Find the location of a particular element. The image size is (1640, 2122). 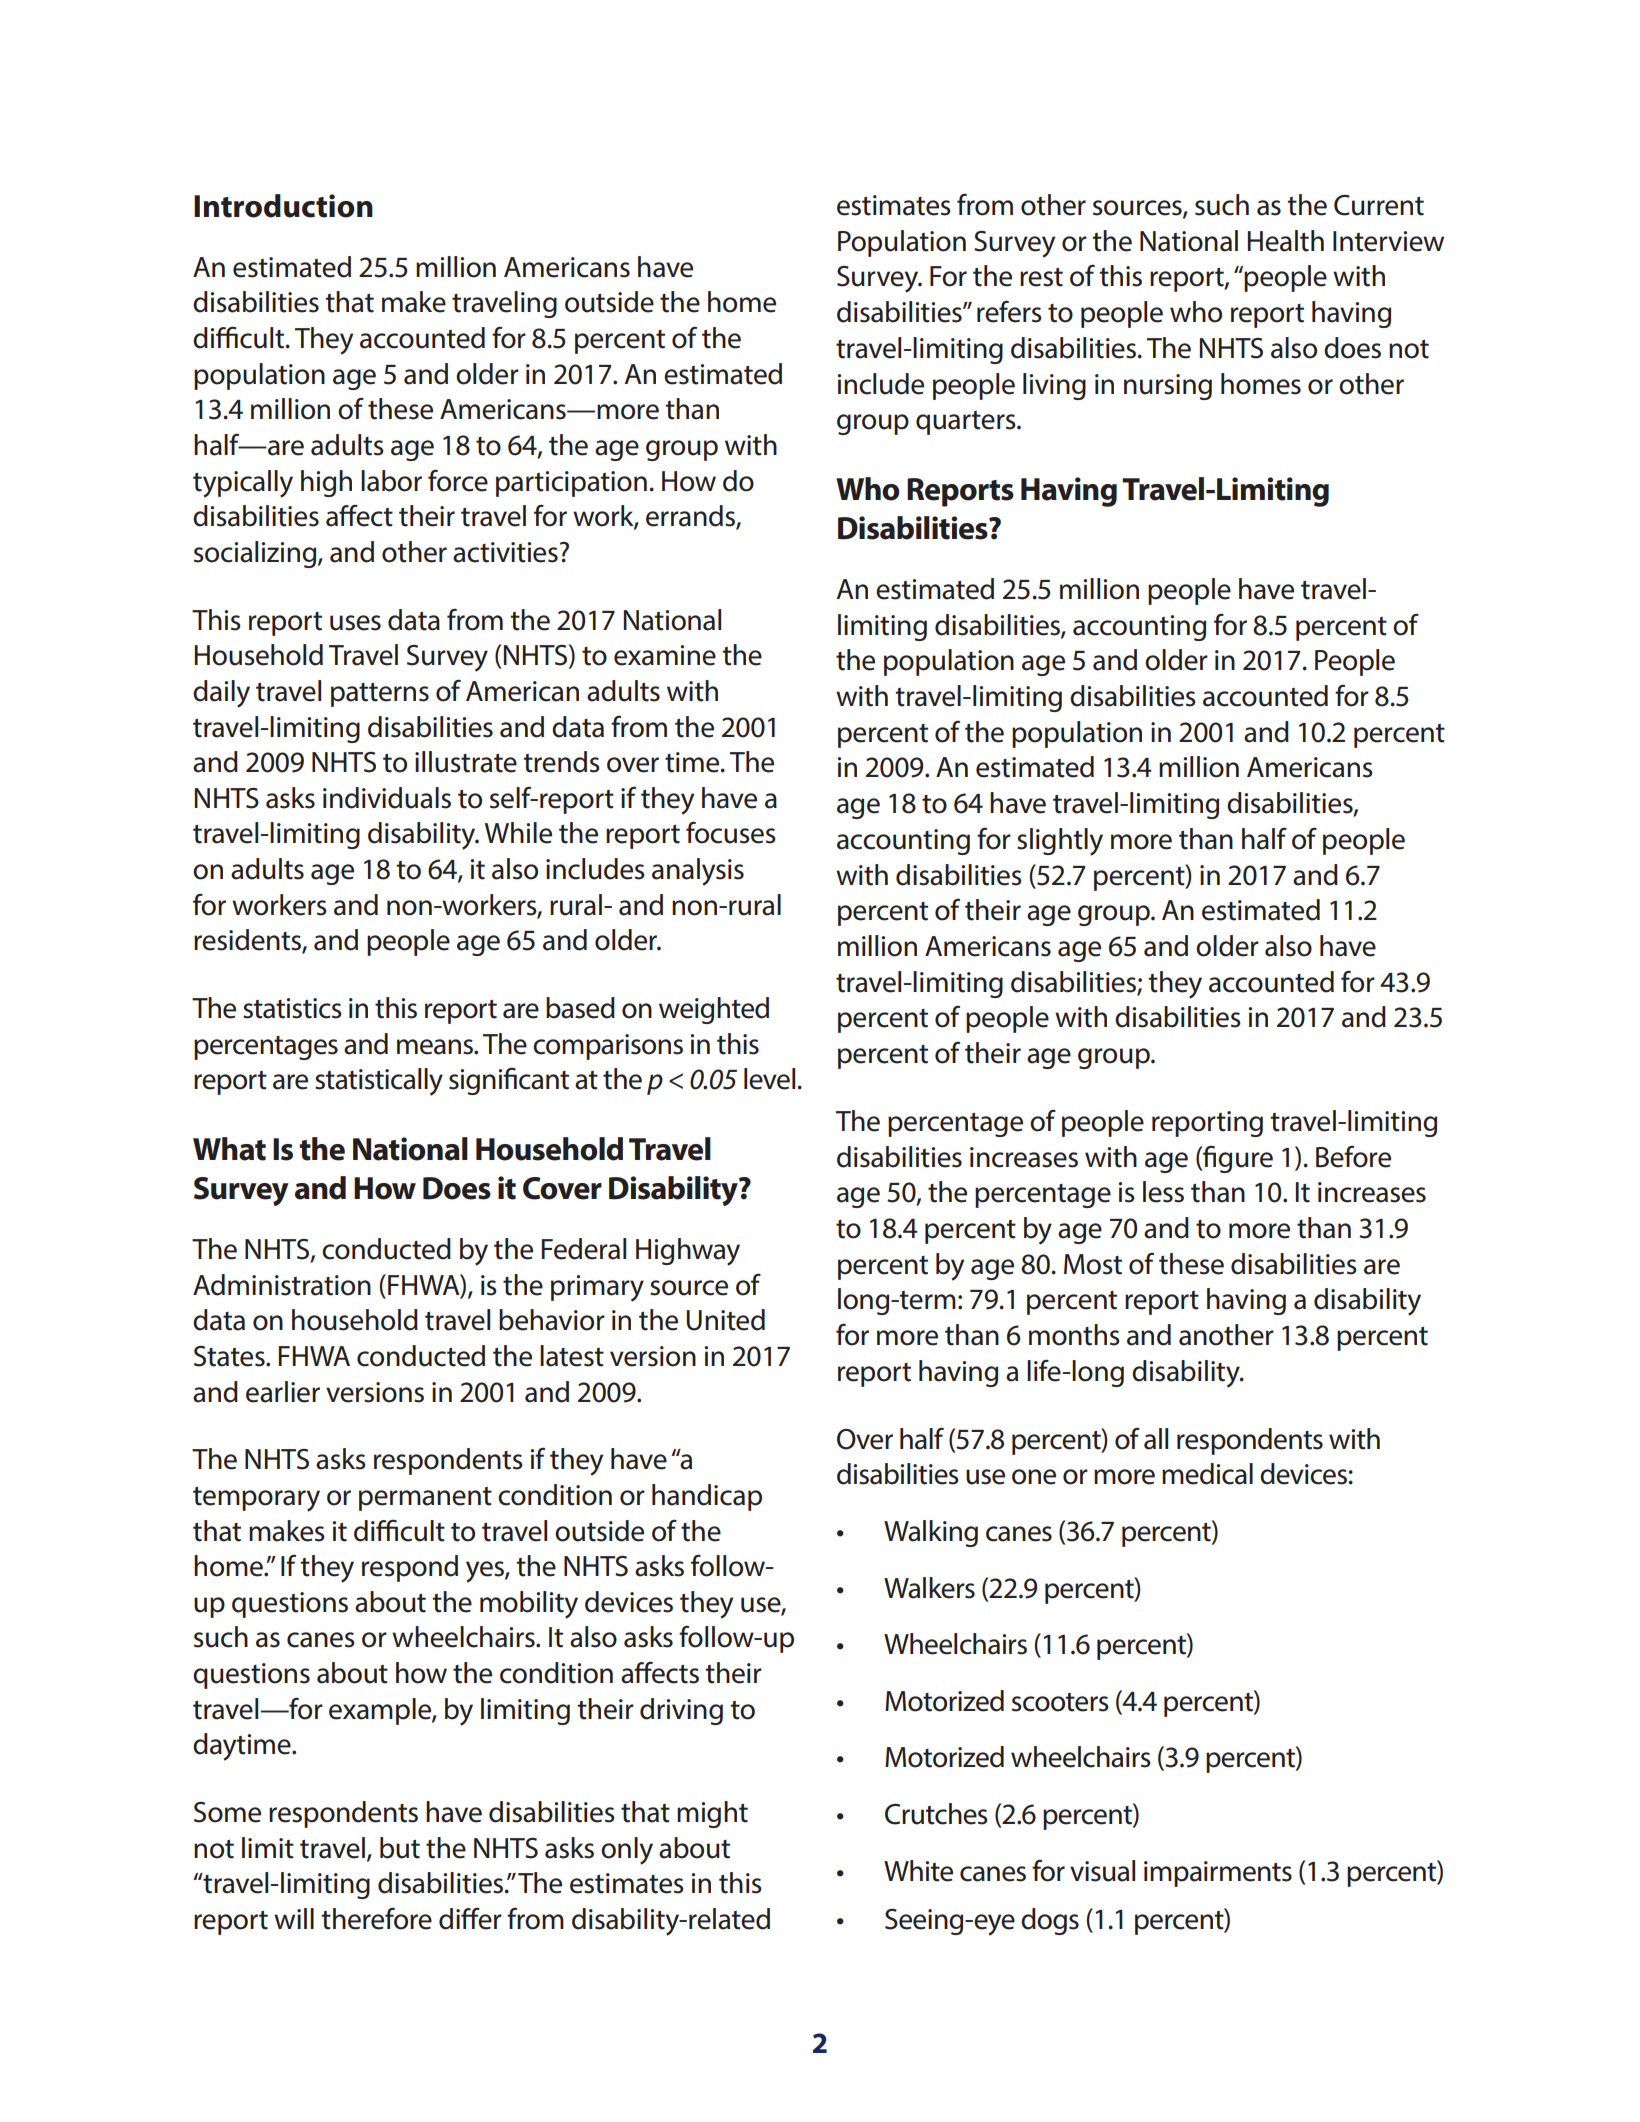

Administration is located at coordinates (282, 1285).
